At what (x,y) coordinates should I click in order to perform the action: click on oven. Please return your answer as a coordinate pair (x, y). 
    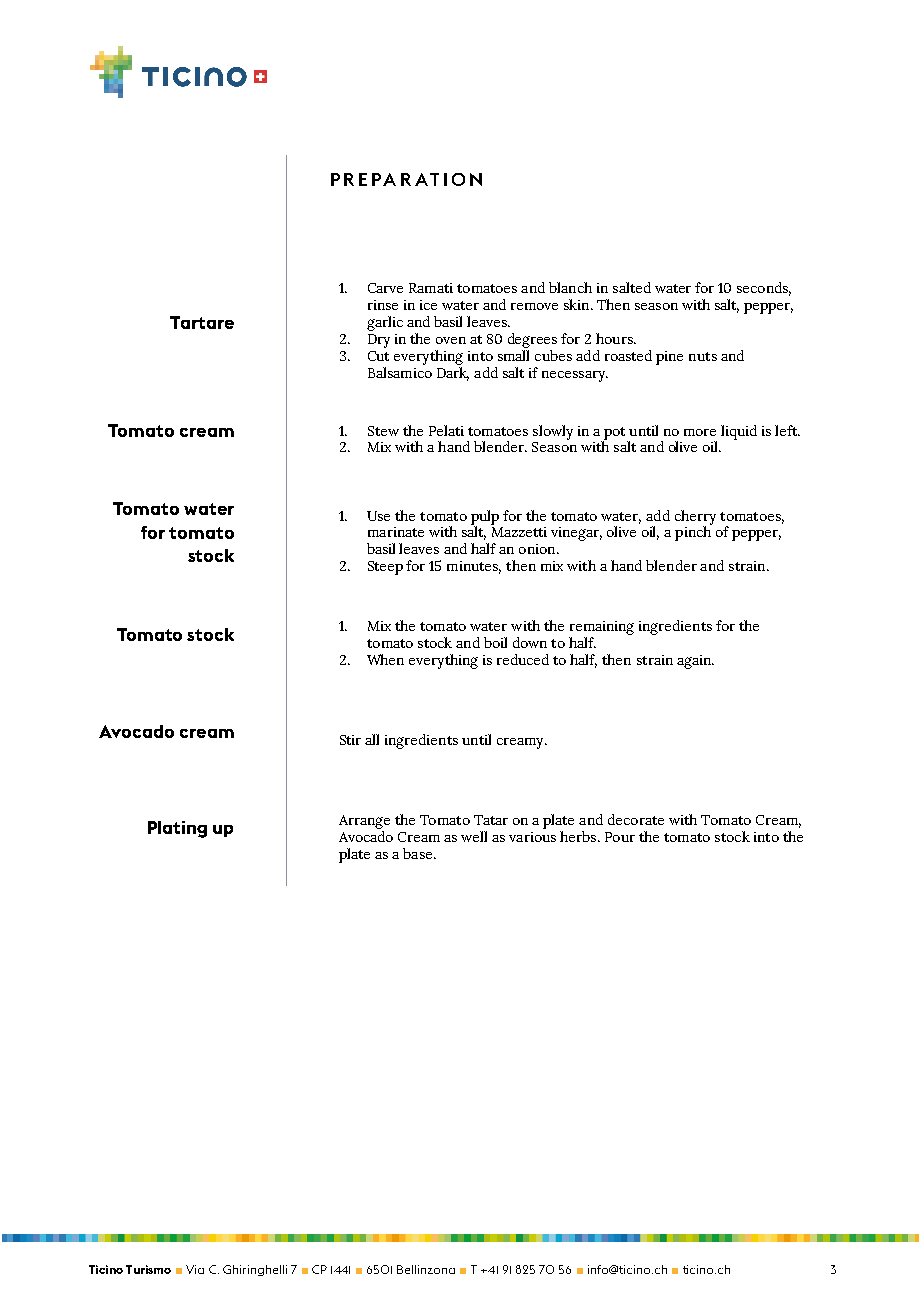
    Looking at the image, I should click on (451, 340).
